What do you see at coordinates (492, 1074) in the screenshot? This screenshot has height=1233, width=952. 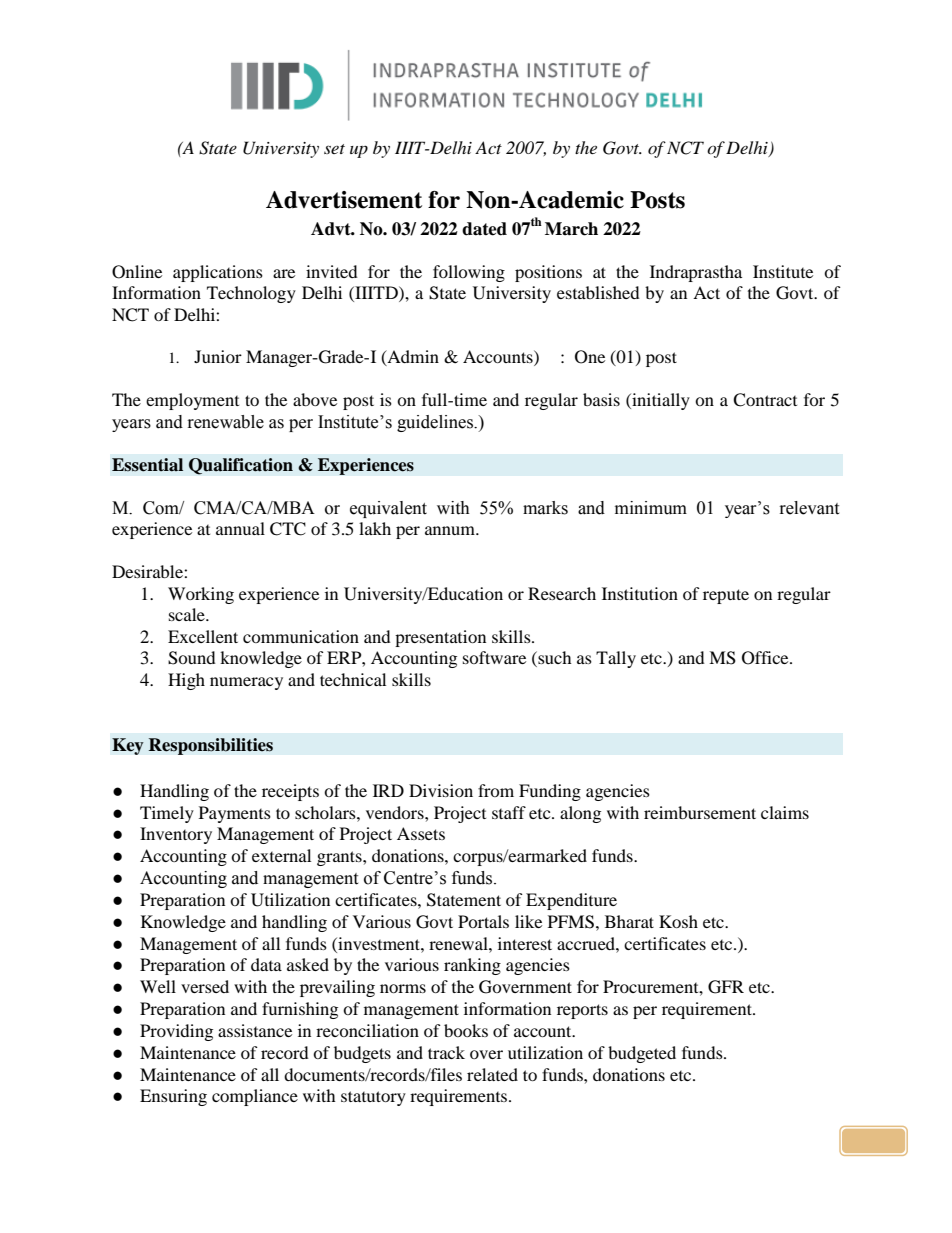 I see `related` at bounding box center [492, 1074].
